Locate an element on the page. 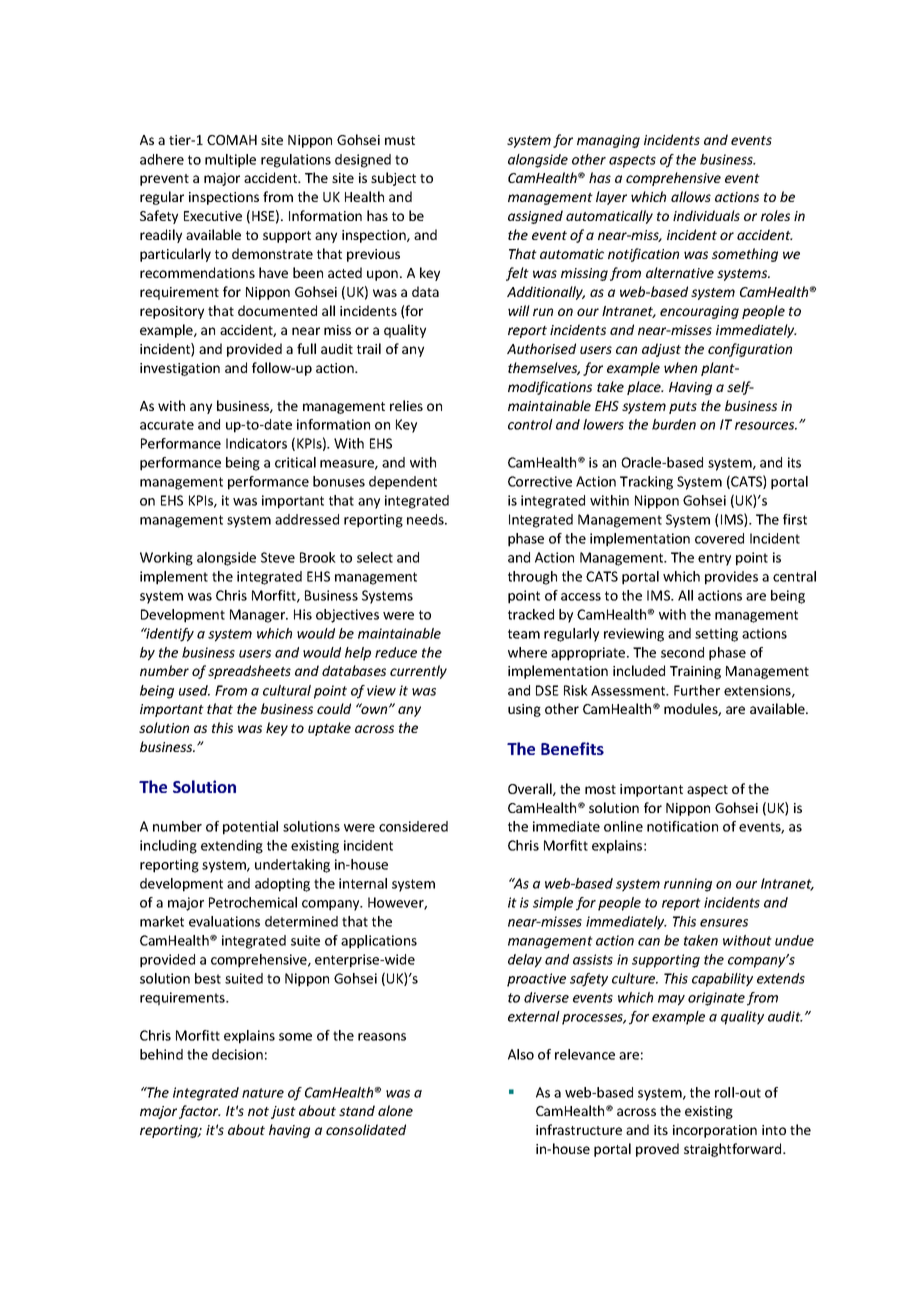 The width and height of the page is (924, 1308). allows is located at coordinates (691, 196).
